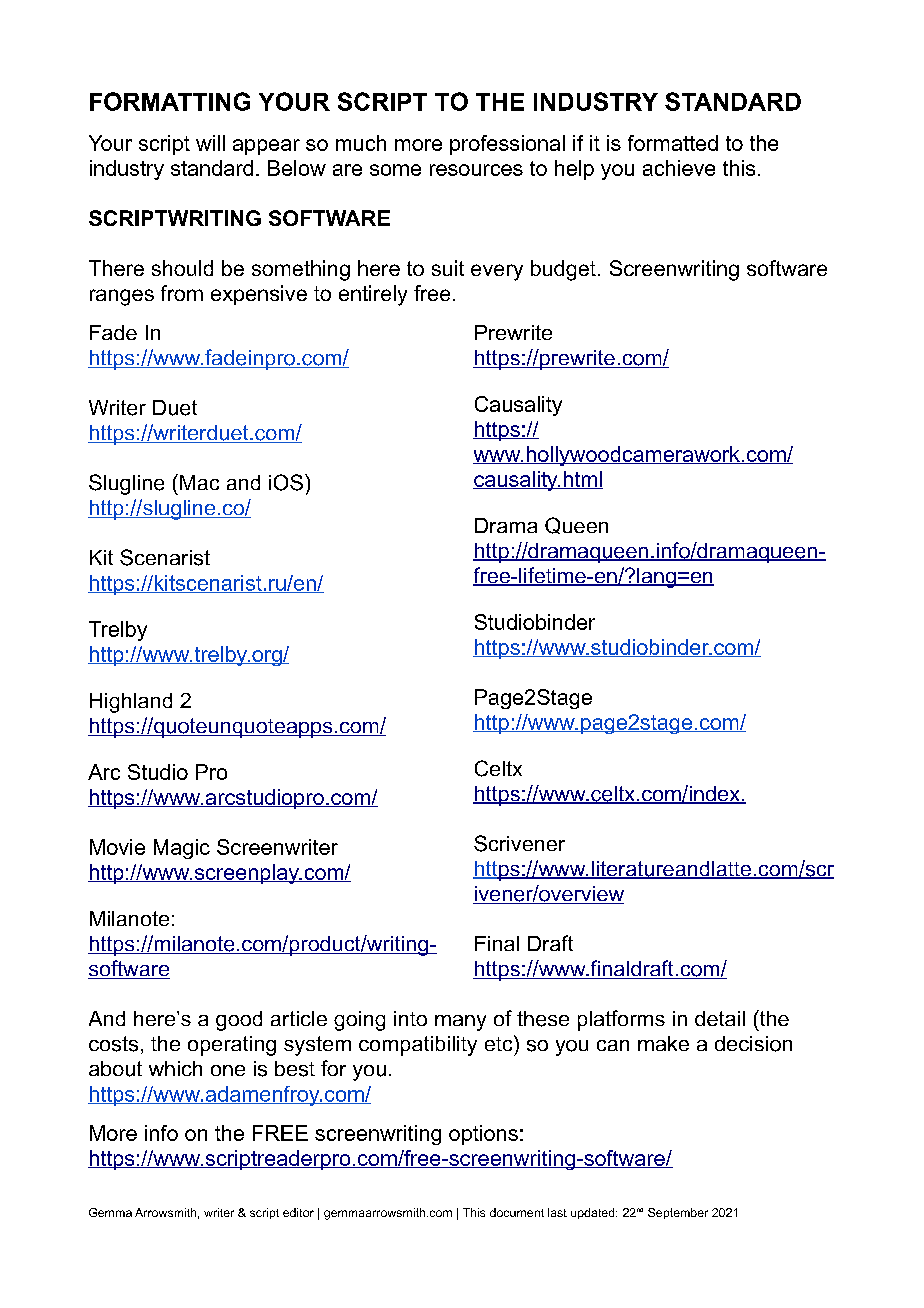  Describe the element at coordinates (483, 1135) in the screenshot. I see `options` at that location.
